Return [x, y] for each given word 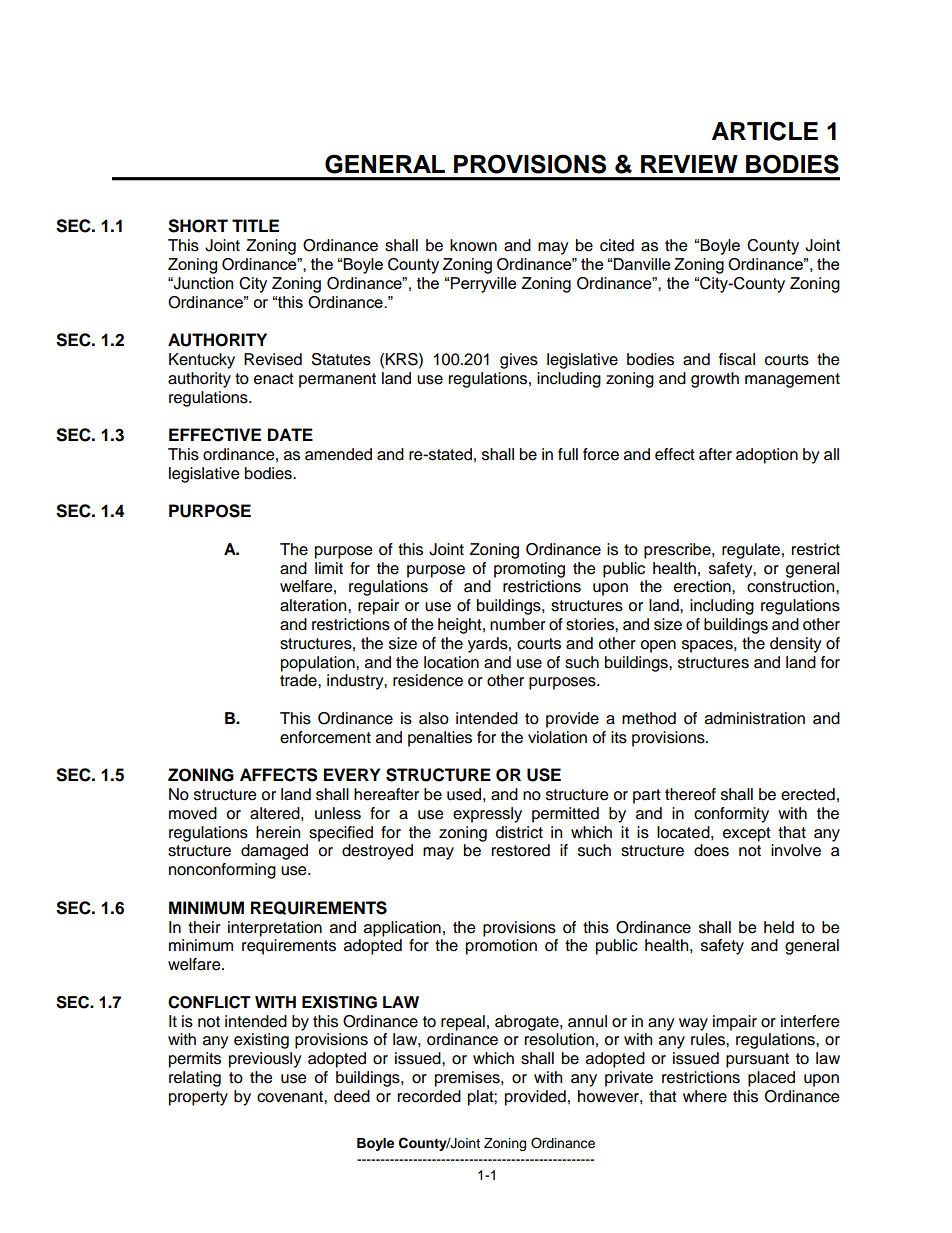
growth [715, 380]
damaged [274, 852]
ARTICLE [765, 131]
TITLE [255, 225]
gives [519, 361]
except [747, 834]
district [519, 832]
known [473, 245]
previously [265, 1060]
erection [703, 586]
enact [274, 379]
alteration [314, 605]
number [518, 624]
